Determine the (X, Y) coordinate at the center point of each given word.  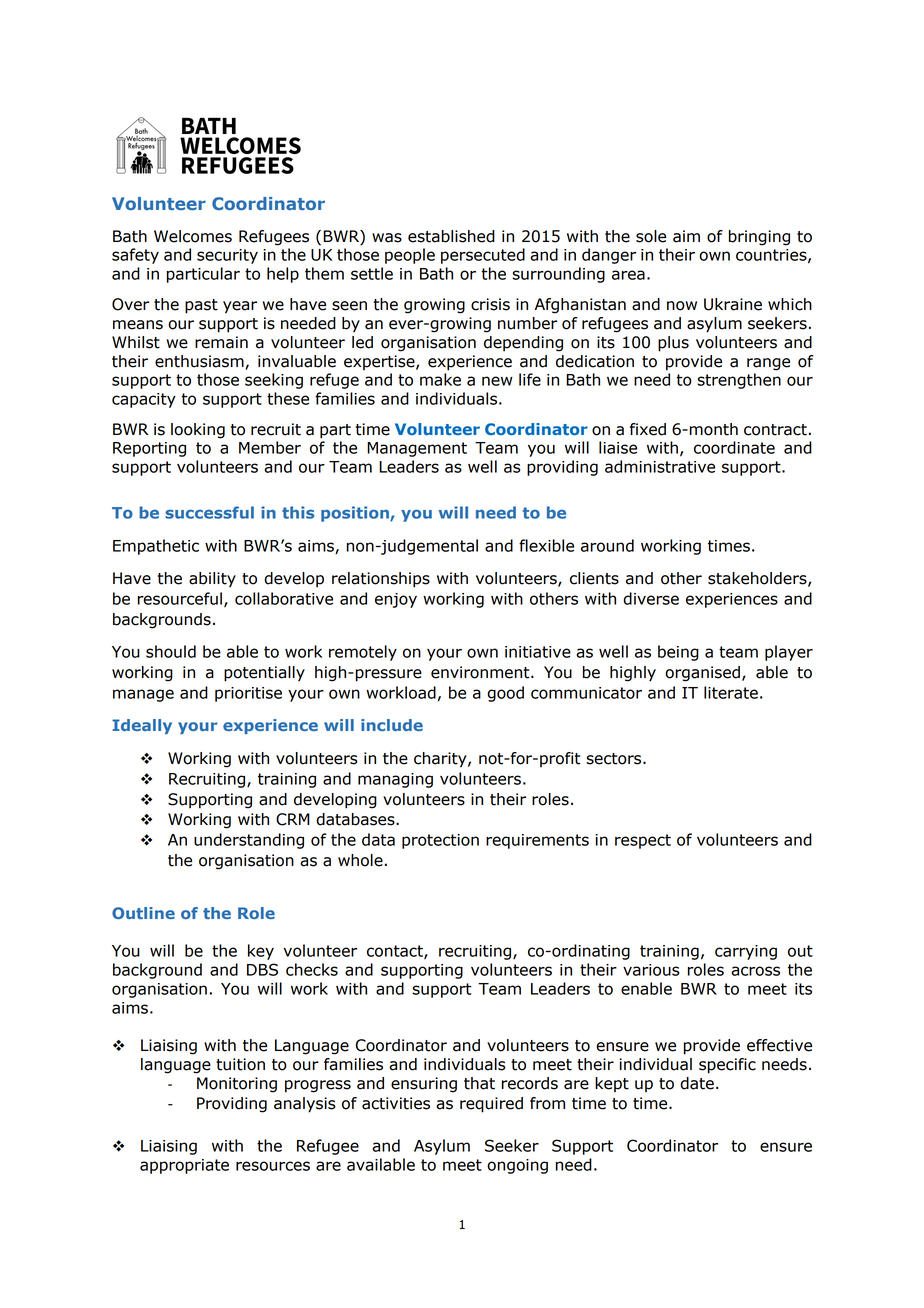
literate (731, 692)
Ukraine (733, 304)
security (227, 256)
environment (481, 672)
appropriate (184, 1166)
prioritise (248, 694)
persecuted (483, 256)
